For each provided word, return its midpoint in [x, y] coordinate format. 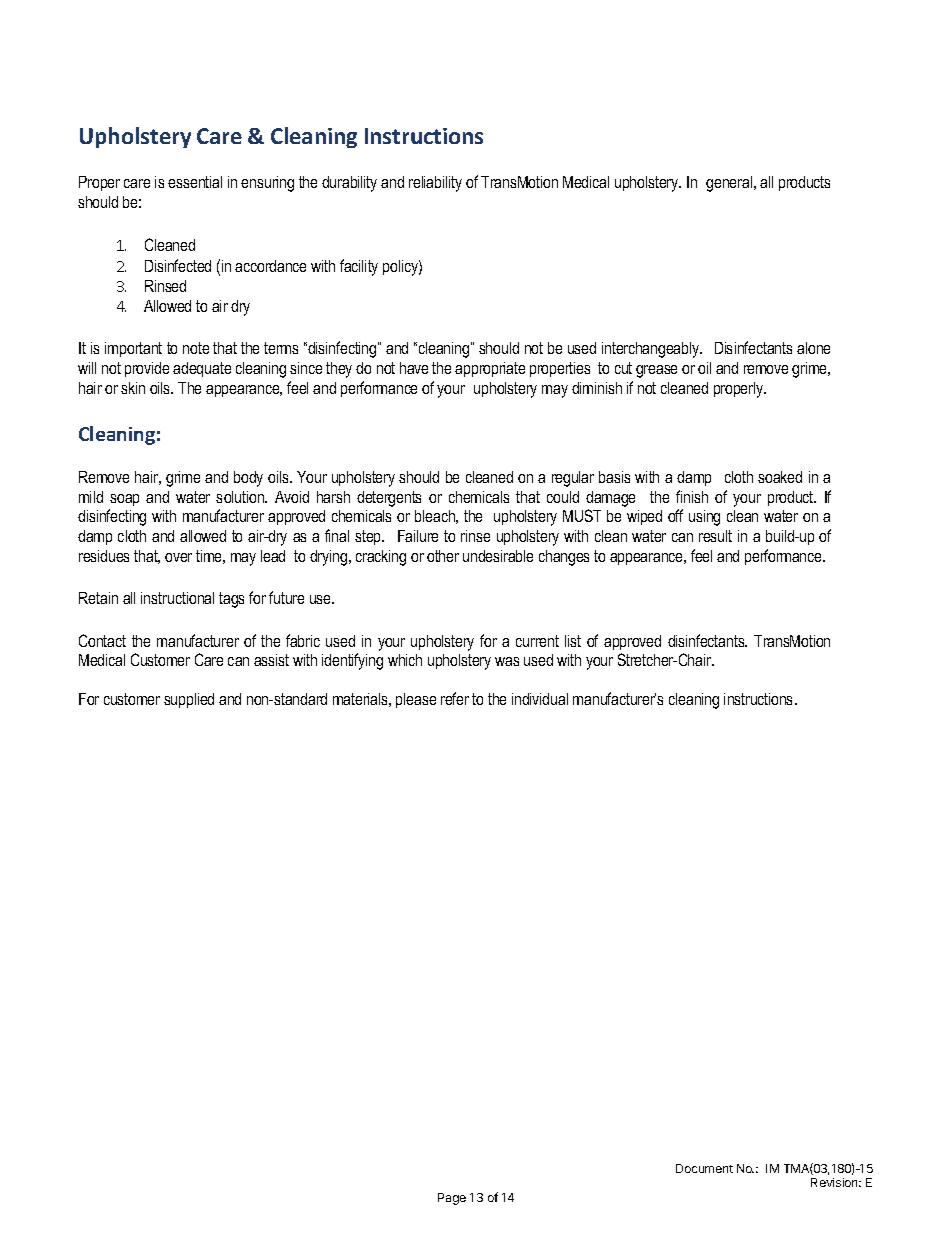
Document [704, 1168]
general [730, 184]
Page [452, 1199]
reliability [435, 184]
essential [195, 182]
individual [540, 699]
